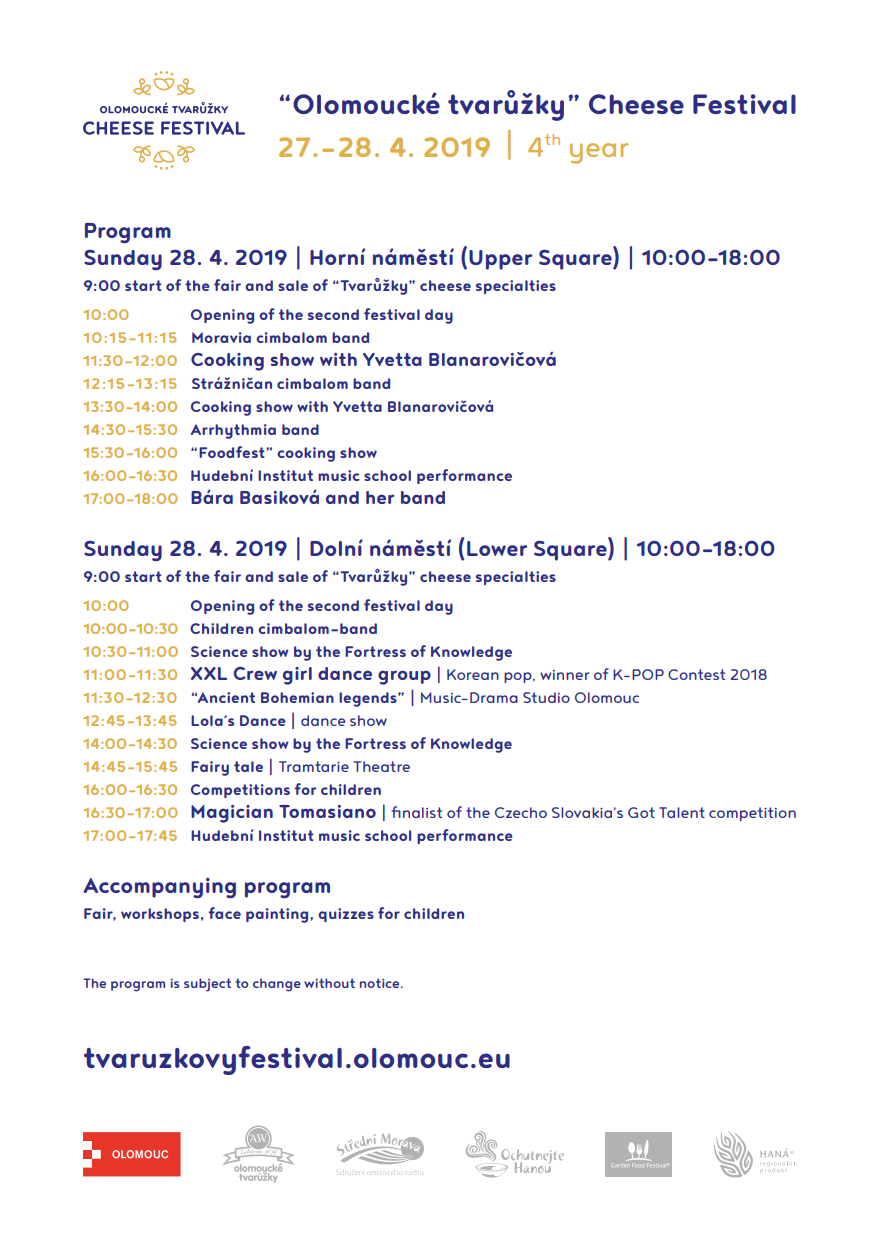 This screenshot has width=878, height=1246. Describe the element at coordinates (500, 260) in the screenshot. I see `Upper` at that location.
